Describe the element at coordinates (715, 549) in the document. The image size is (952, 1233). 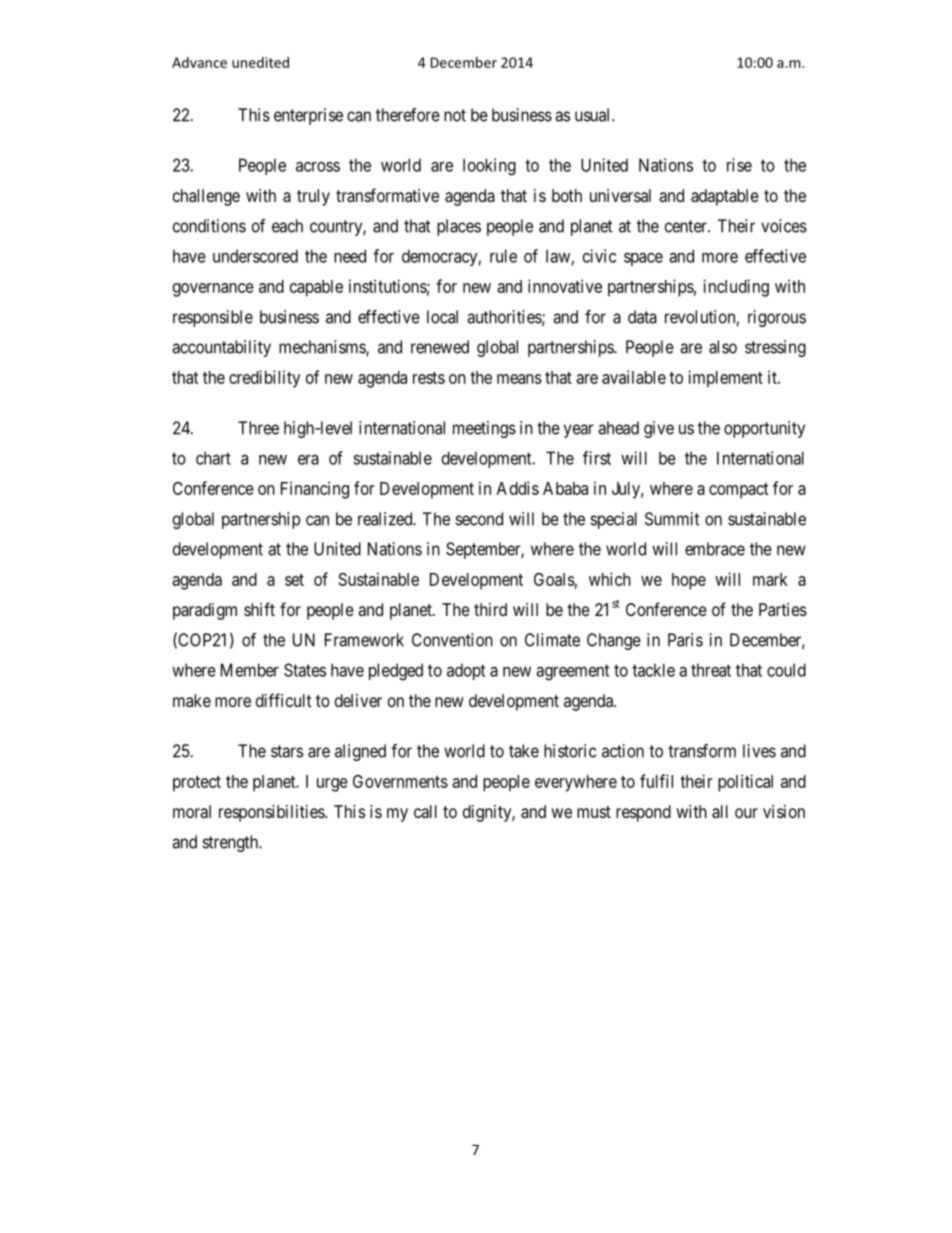
I see `embrace` at that location.
